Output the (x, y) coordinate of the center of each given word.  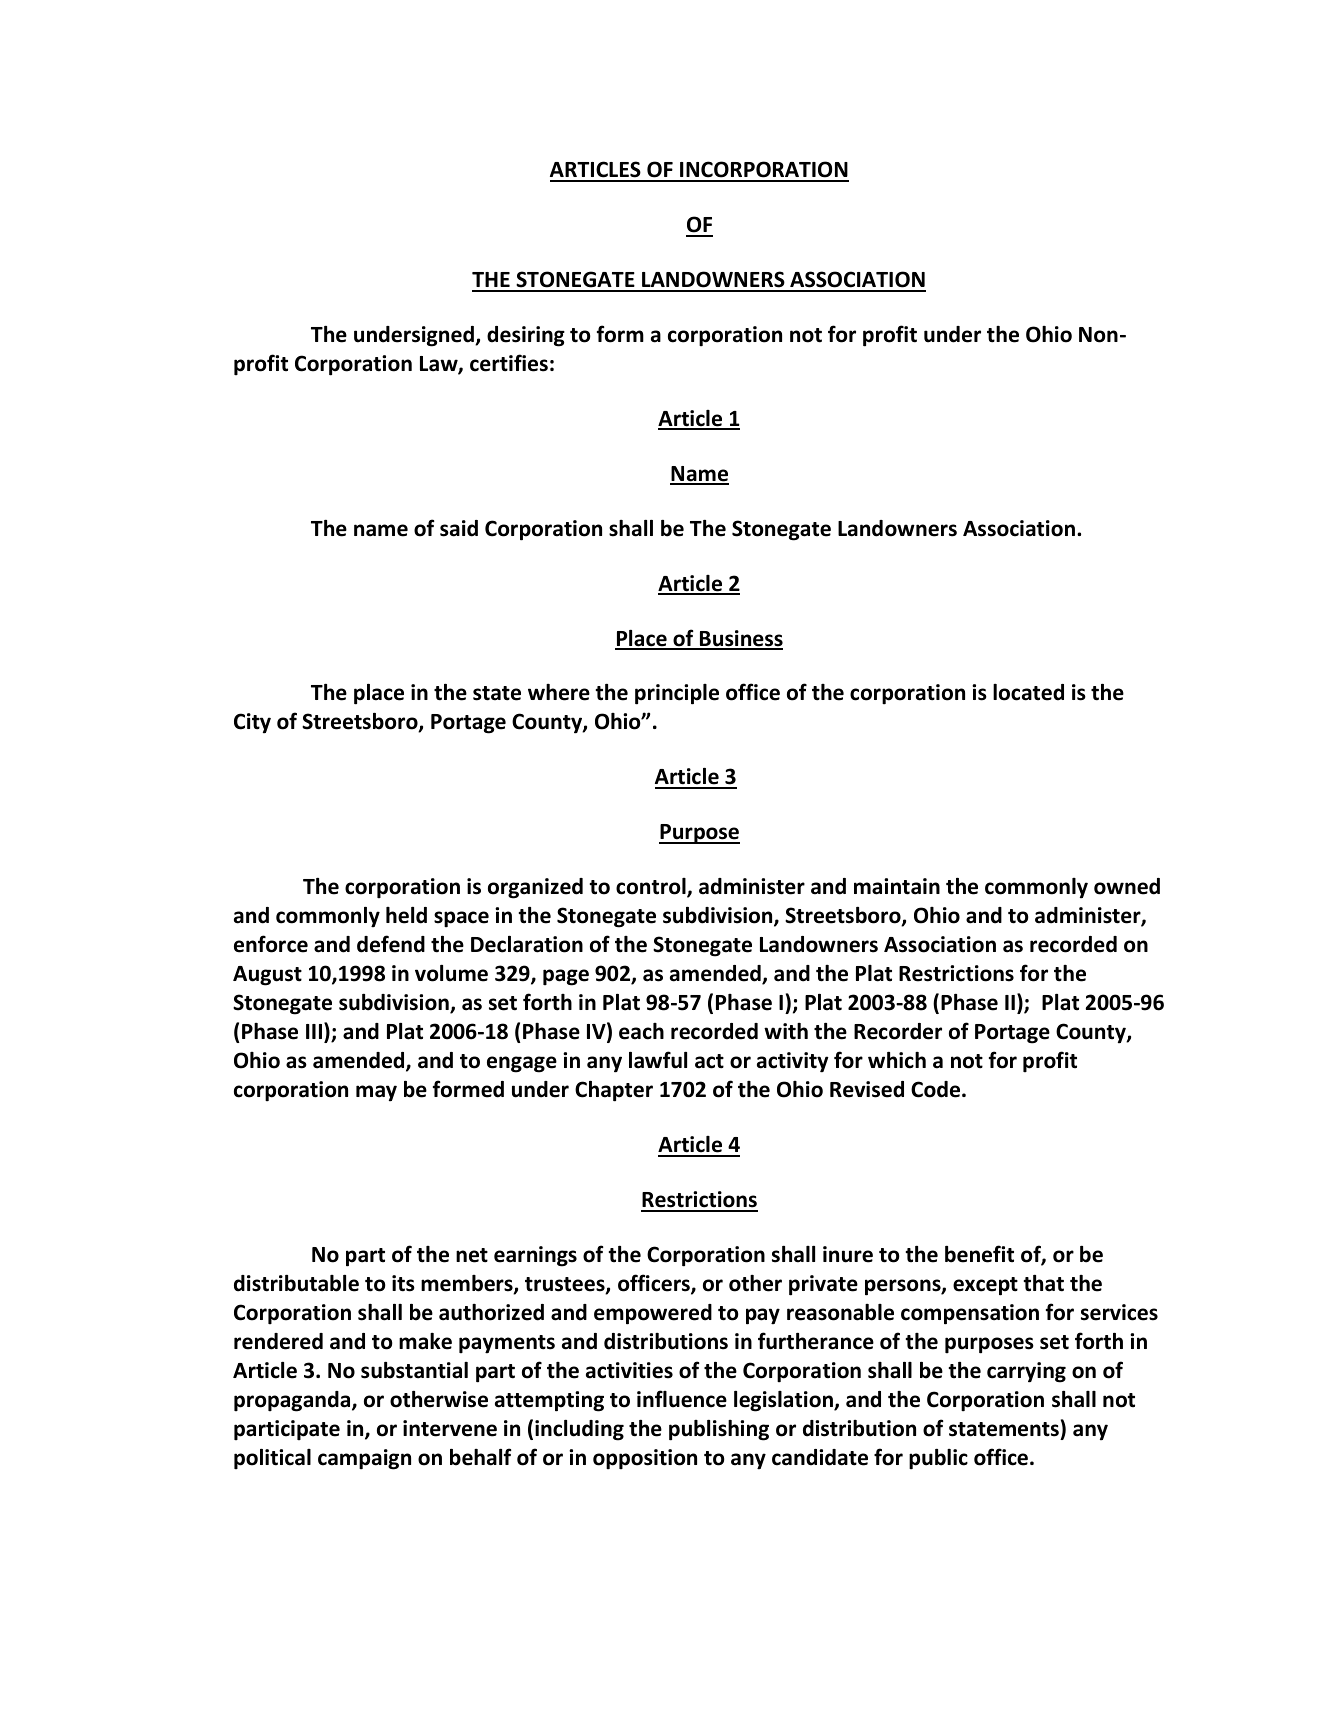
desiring (526, 336)
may (376, 1093)
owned (1127, 886)
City (252, 723)
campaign (364, 1459)
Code (937, 1089)
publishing (719, 1430)
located (1028, 692)
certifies (509, 363)
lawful (658, 1060)
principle (677, 694)
